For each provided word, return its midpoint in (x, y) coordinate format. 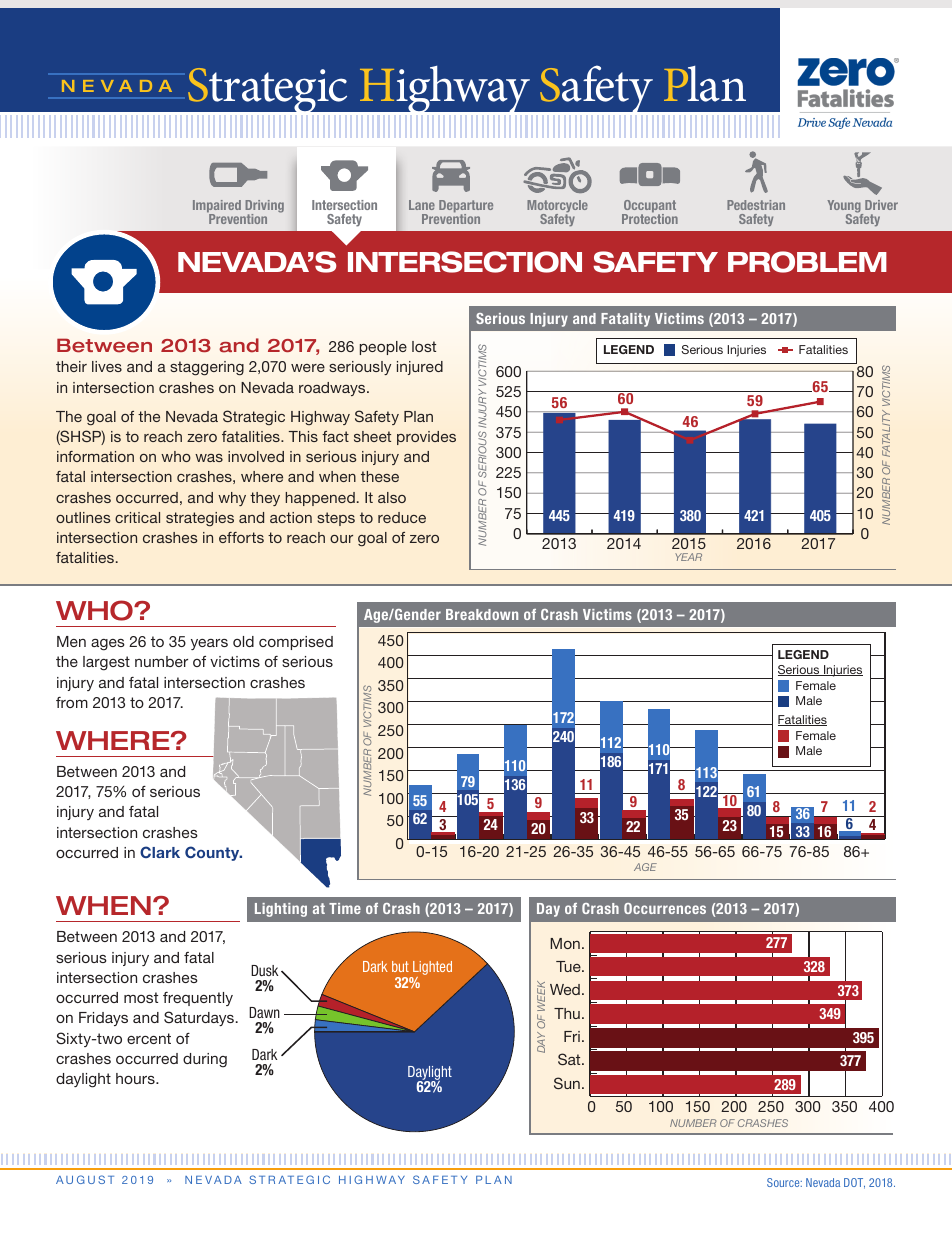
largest (106, 663)
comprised (296, 643)
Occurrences (665, 908)
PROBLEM (807, 262)
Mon (565, 943)
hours (136, 1078)
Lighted (431, 969)
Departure (466, 208)
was (209, 458)
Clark (160, 852)
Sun (567, 1083)
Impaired (217, 208)
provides (426, 438)
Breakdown (482, 614)
